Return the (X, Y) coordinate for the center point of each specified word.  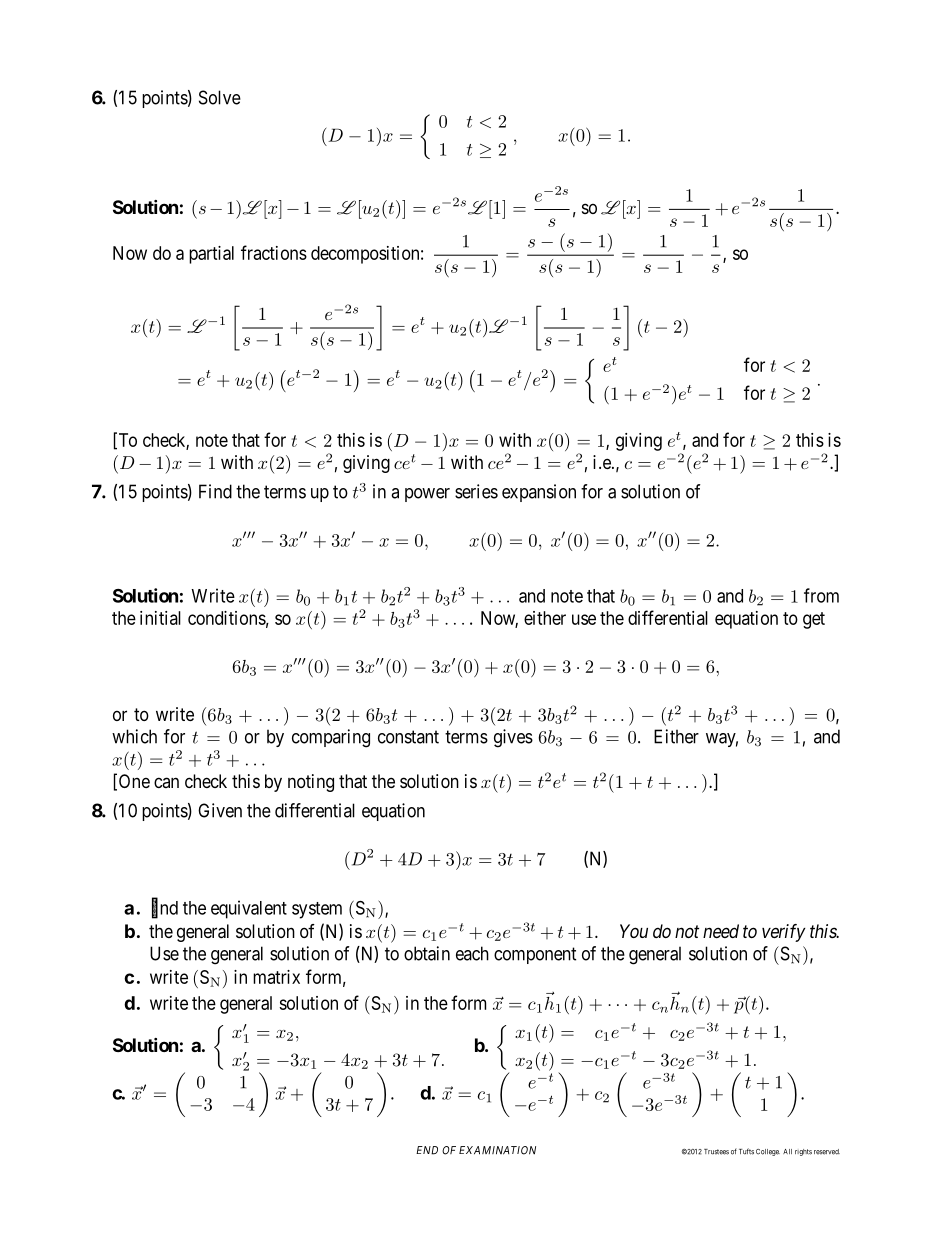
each (472, 953)
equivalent (249, 909)
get (814, 620)
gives (513, 738)
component (535, 955)
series (476, 491)
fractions (274, 252)
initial (160, 618)
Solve (220, 97)
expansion (539, 493)
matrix (276, 977)
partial (211, 255)
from (821, 595)
